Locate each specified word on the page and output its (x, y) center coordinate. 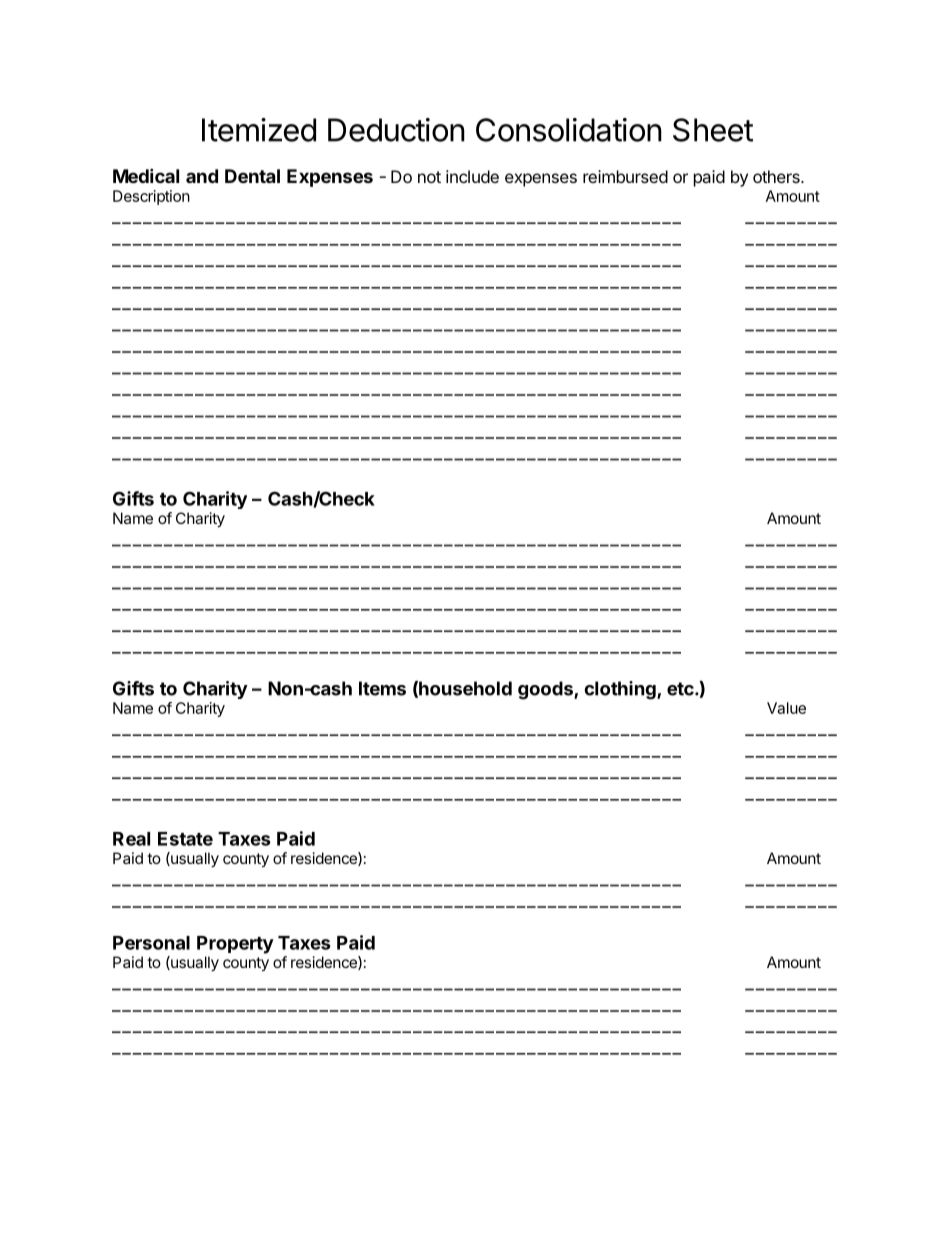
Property (235, 945)
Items (382, 688)
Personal (151, 943)
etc (681, 689)
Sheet (713, 130)
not (429, 177)
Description (151, 197)
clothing (621, 690)
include (472, 176)
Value (786, 708)
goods (546, 690)
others (777, 176)
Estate (185, 839)
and (202, 176)
